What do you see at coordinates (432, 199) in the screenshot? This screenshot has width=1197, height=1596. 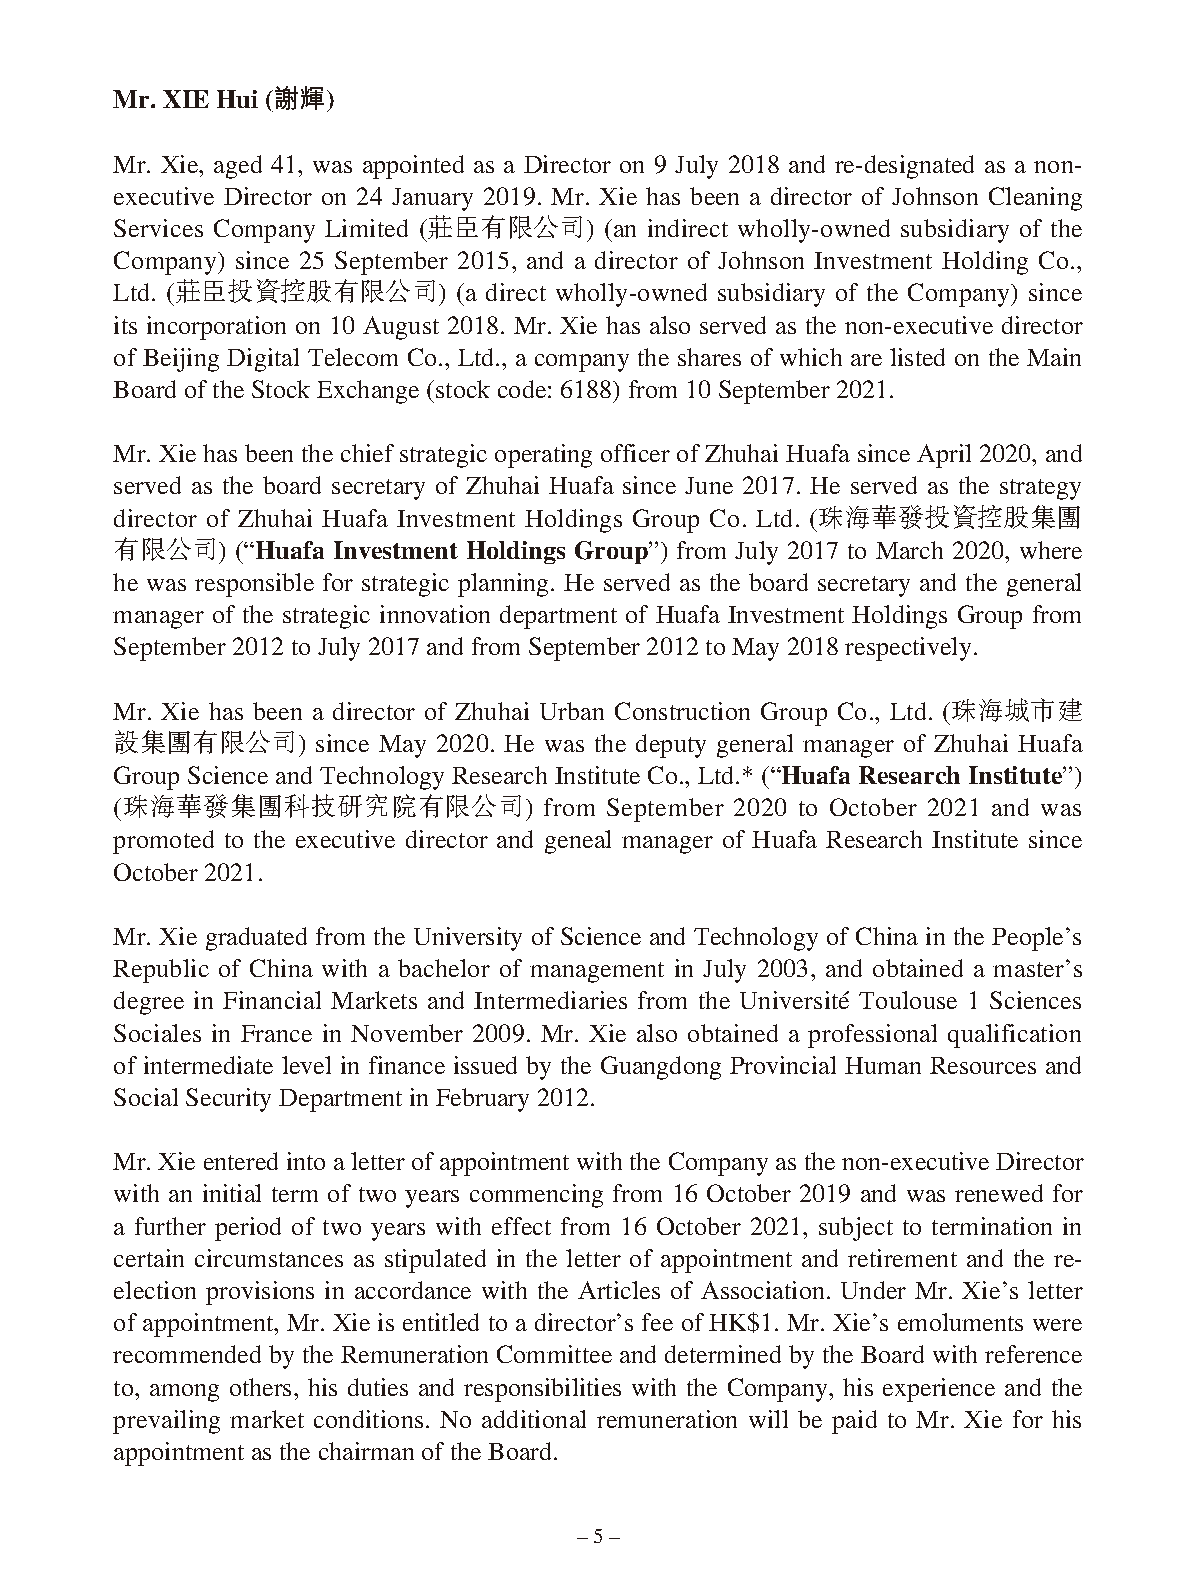 I see `January` at bounding box center [432, 199].
